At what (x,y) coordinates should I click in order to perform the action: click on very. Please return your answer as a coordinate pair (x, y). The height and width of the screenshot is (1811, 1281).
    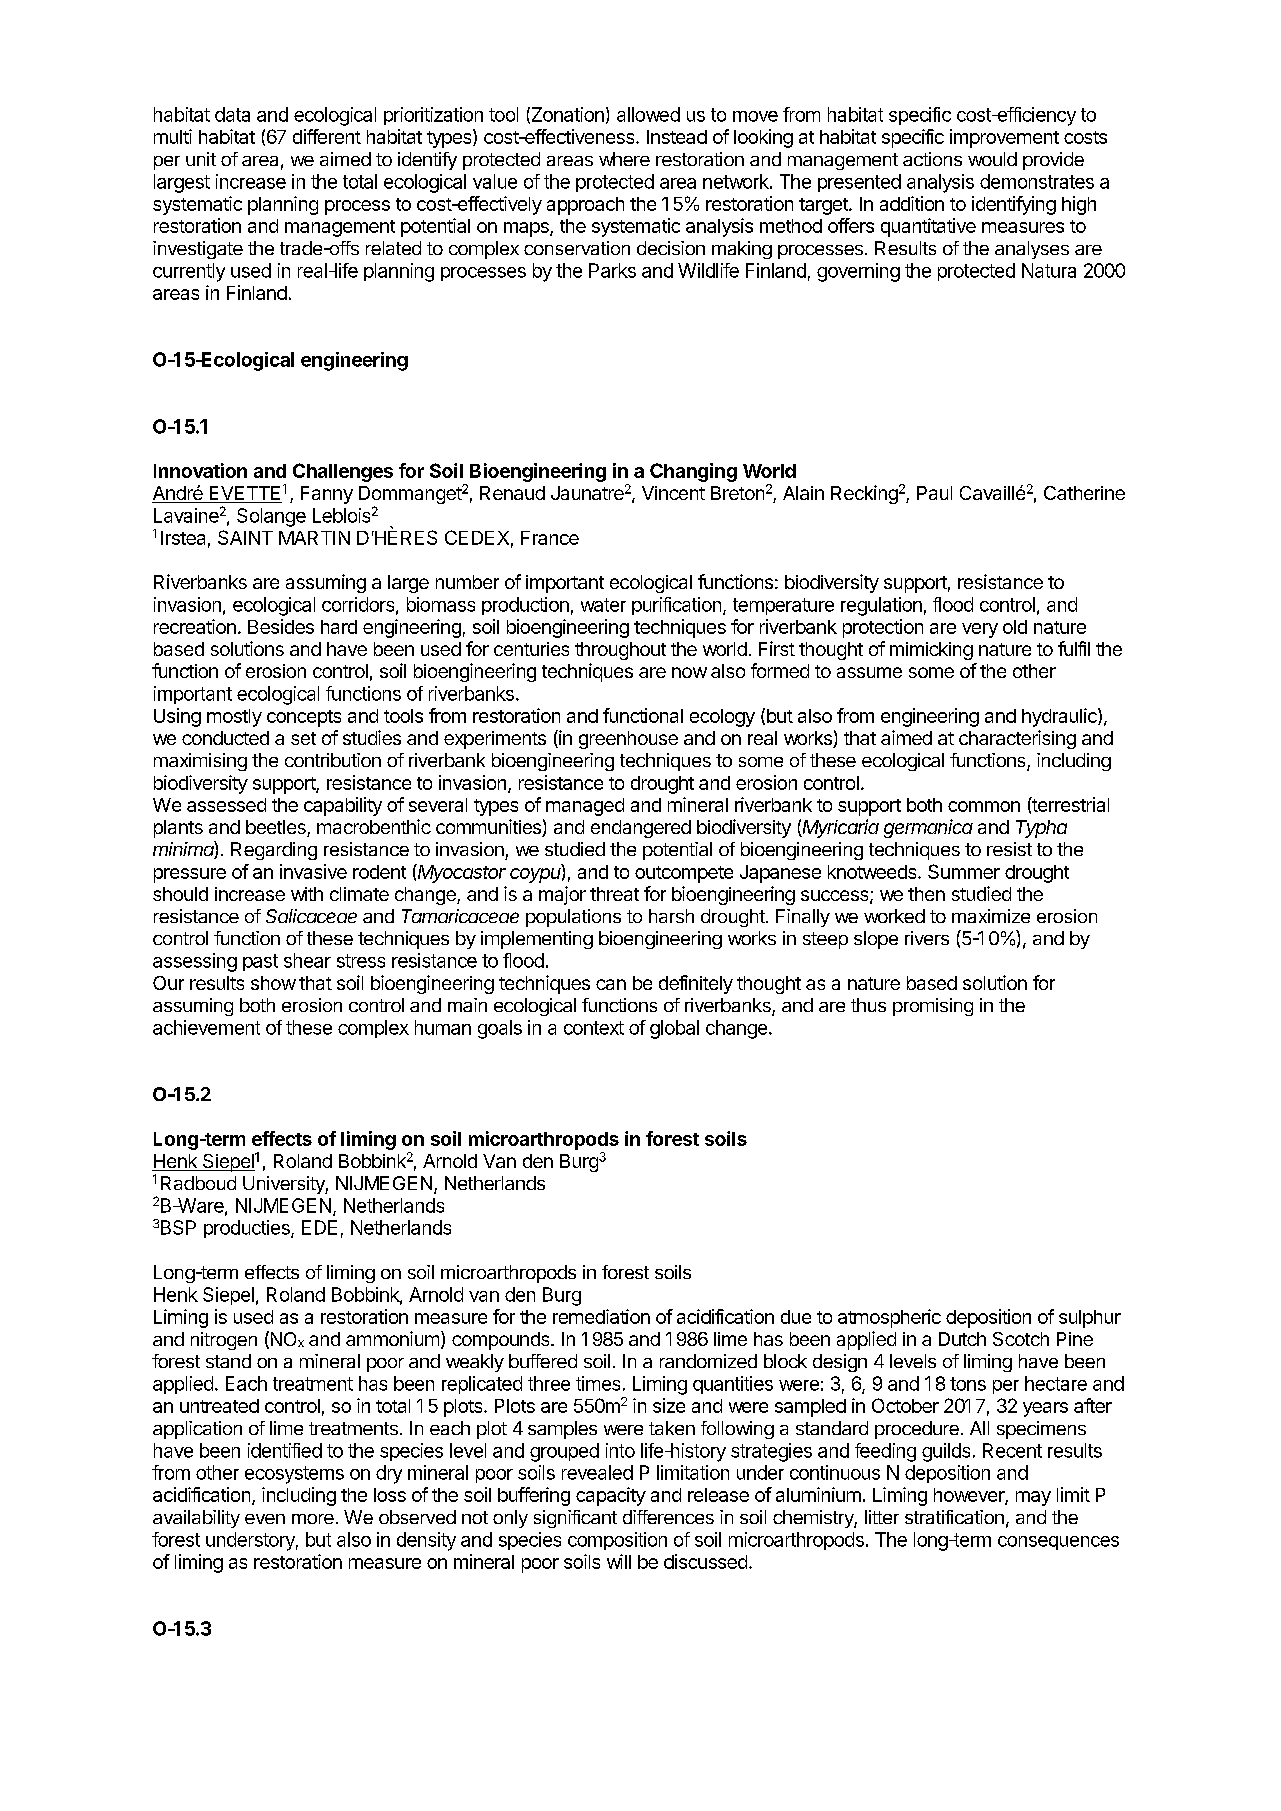
    Looking at the image, I should click on (980, 630).
